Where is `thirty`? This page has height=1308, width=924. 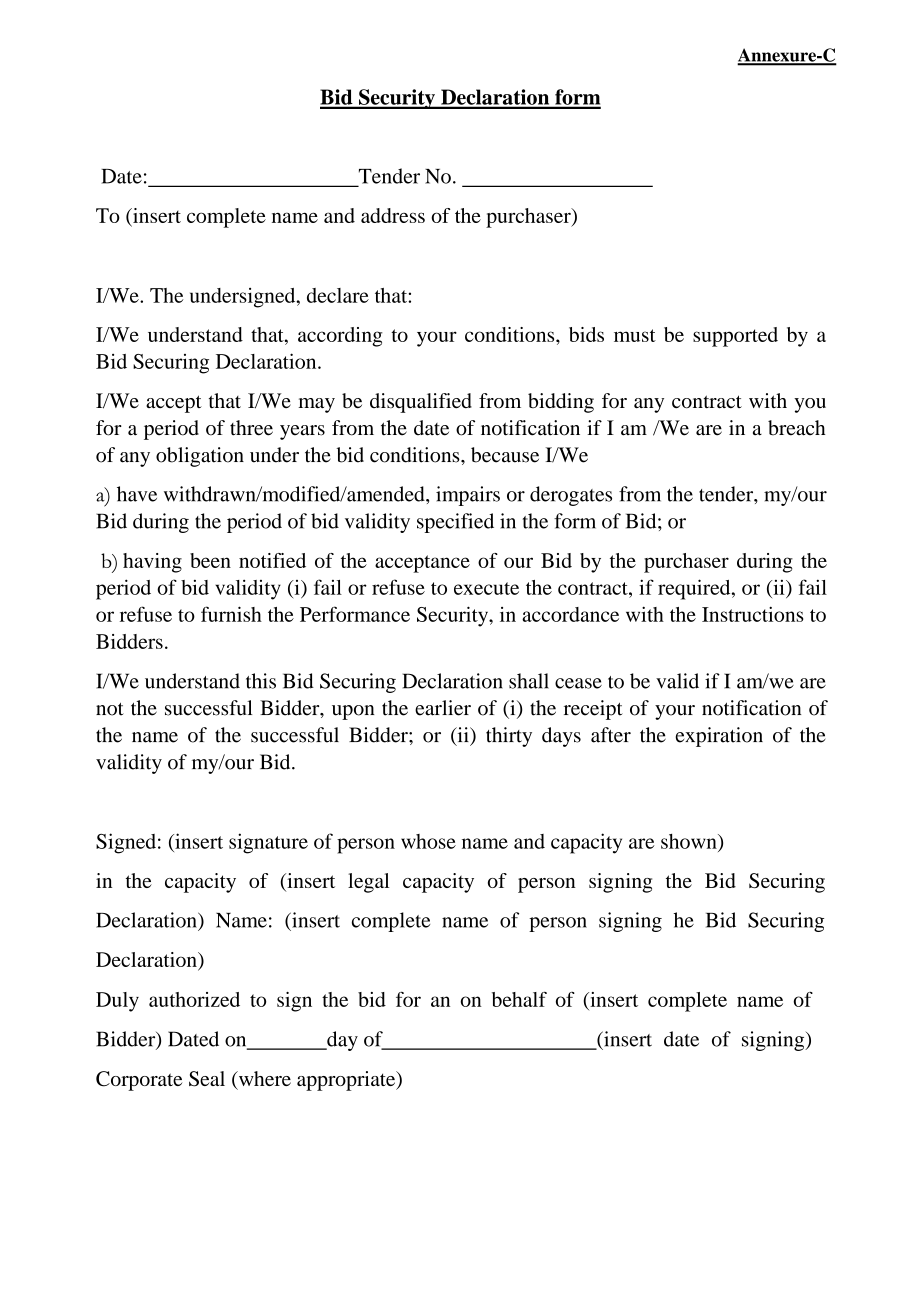 thirty is located at coordinates (509, 737).
